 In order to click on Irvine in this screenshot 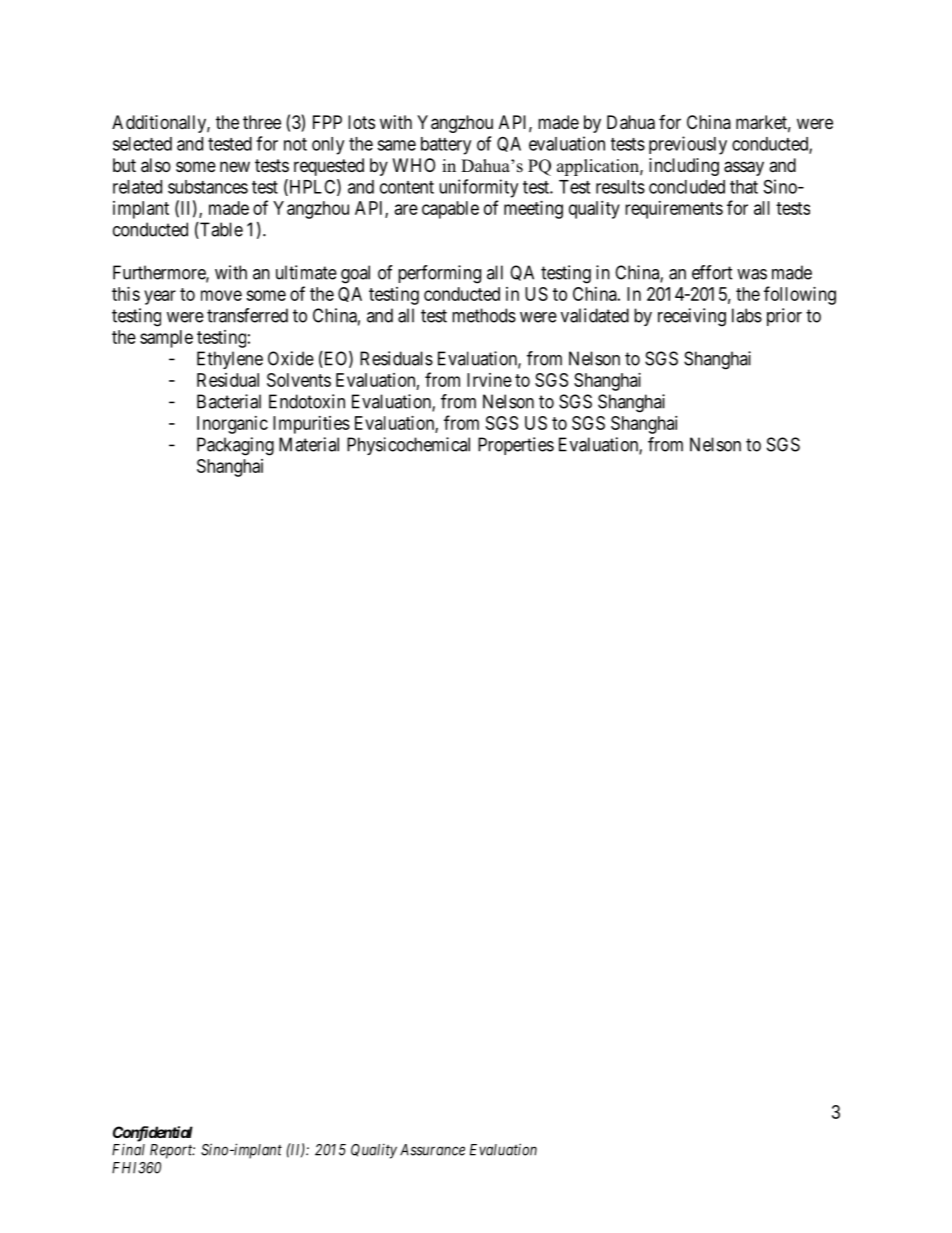, I will do `click(489, 380)`.
